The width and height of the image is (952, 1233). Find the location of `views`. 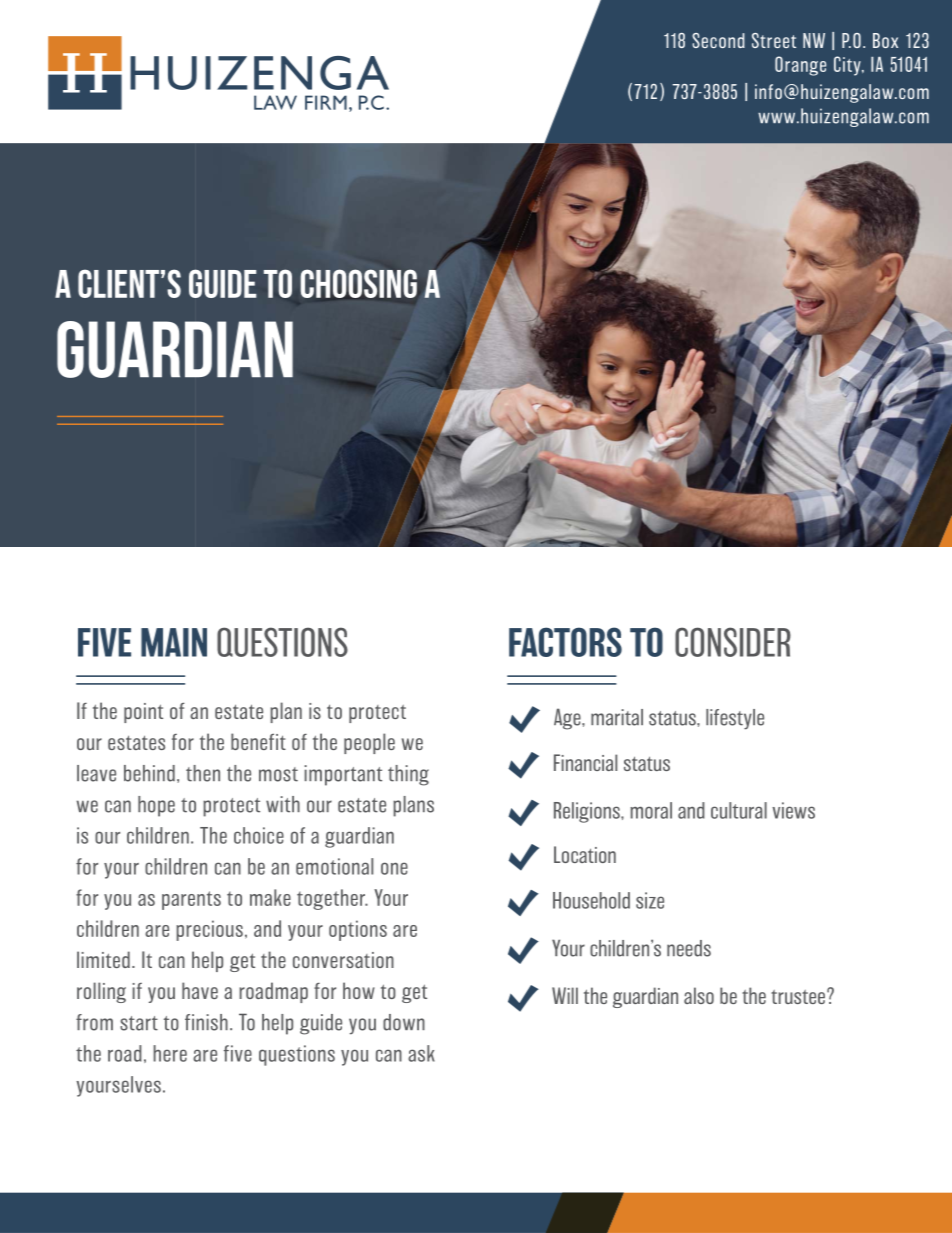

views is located at coordinates (793, 810).
